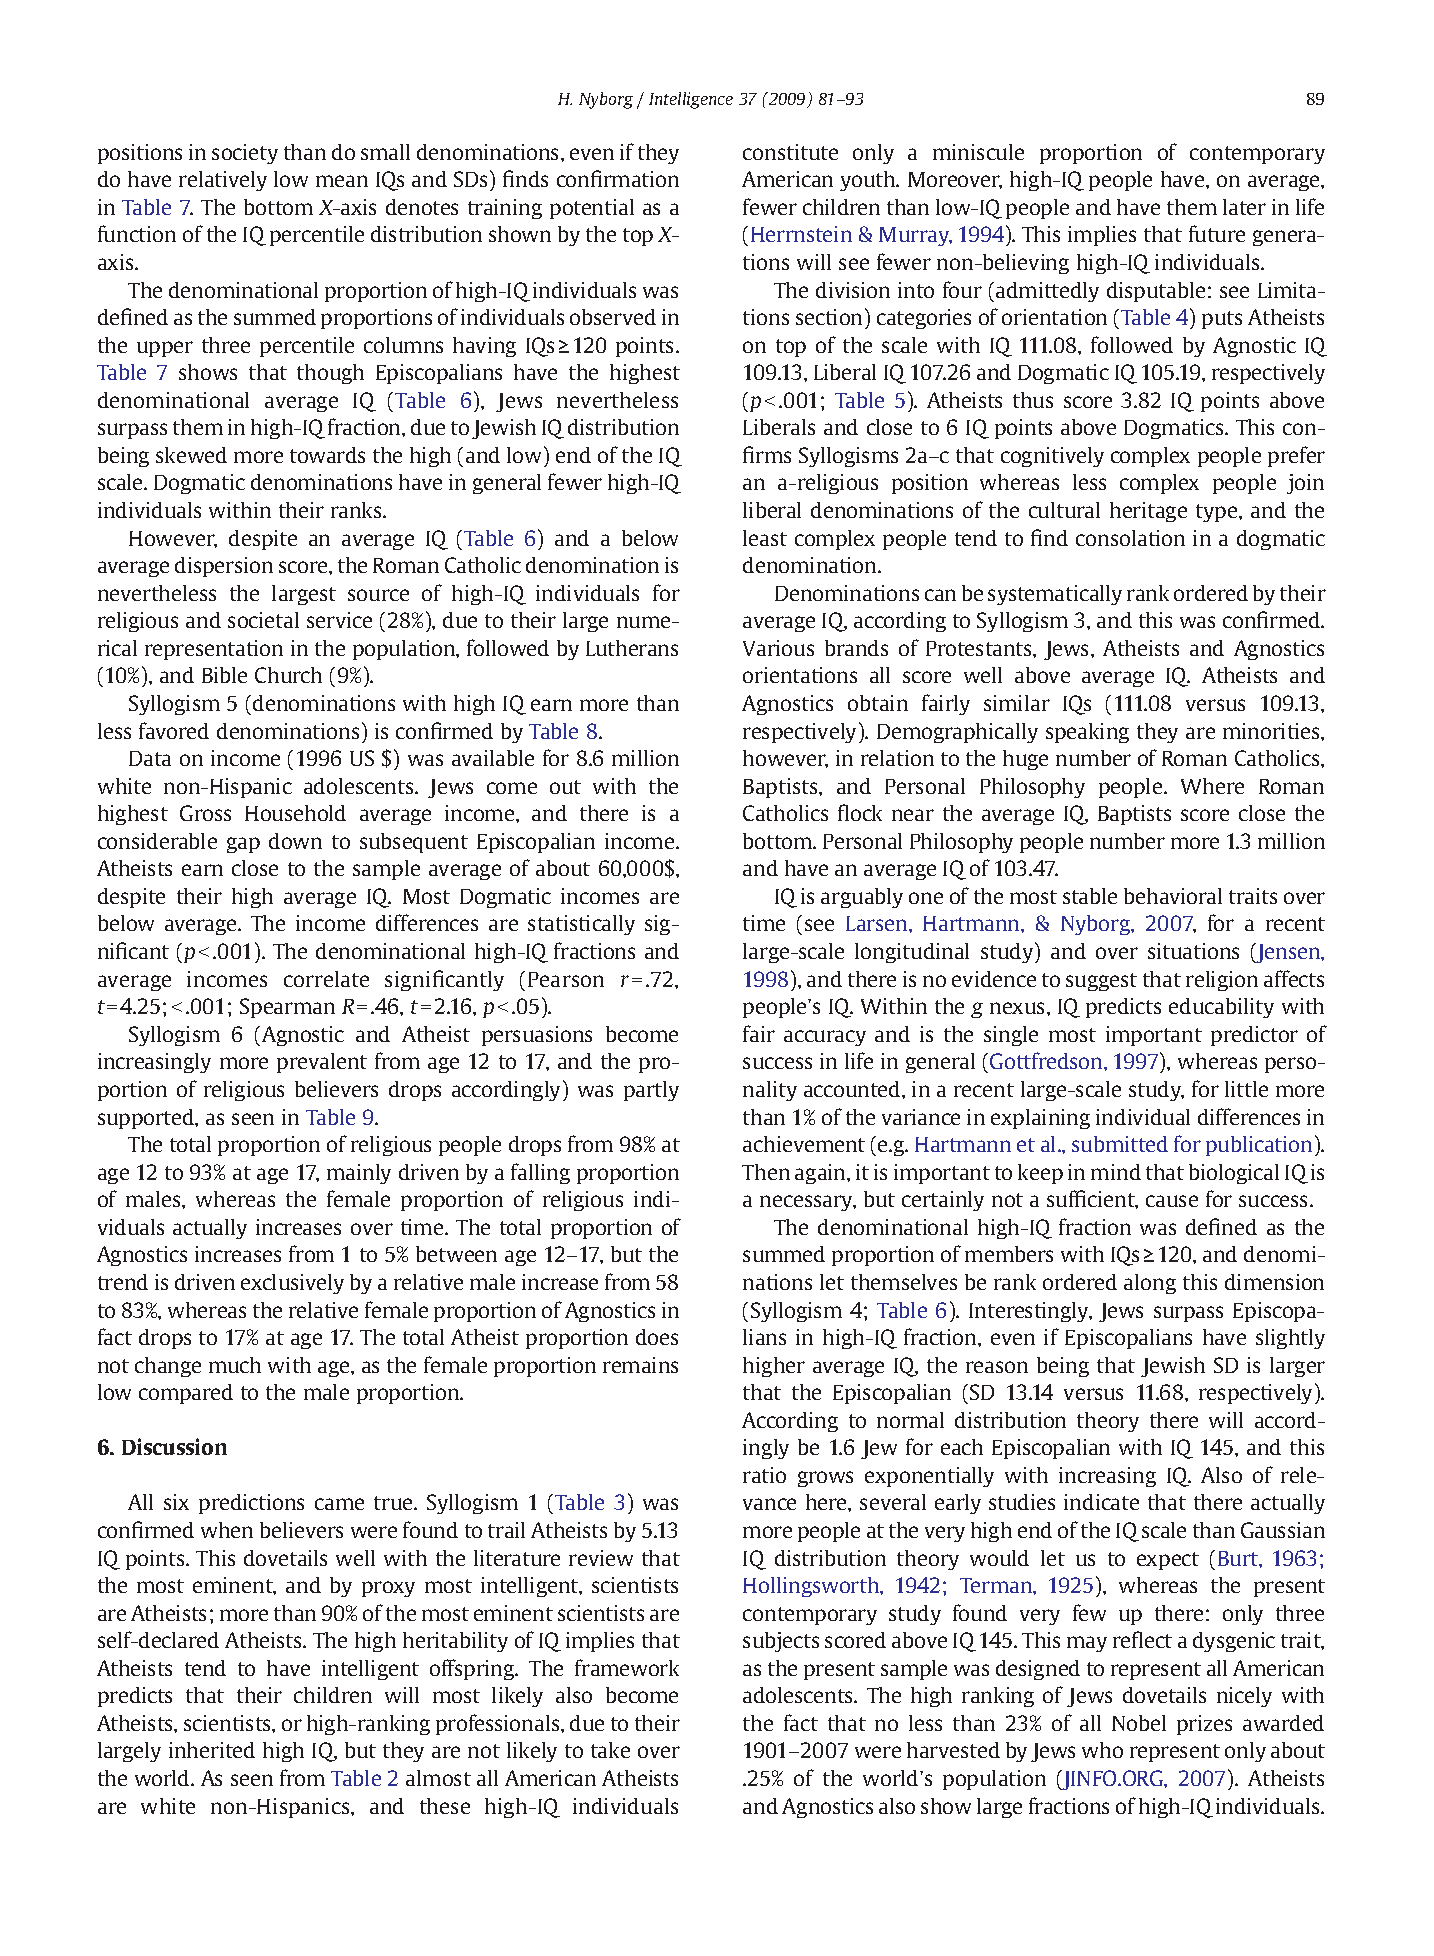 Image resolution: width=1434 pixels, height=1956 pixels. What do you see at coordinates (224, 567) in the image?
I see `dispersion` at bounding box center [224, 567].
